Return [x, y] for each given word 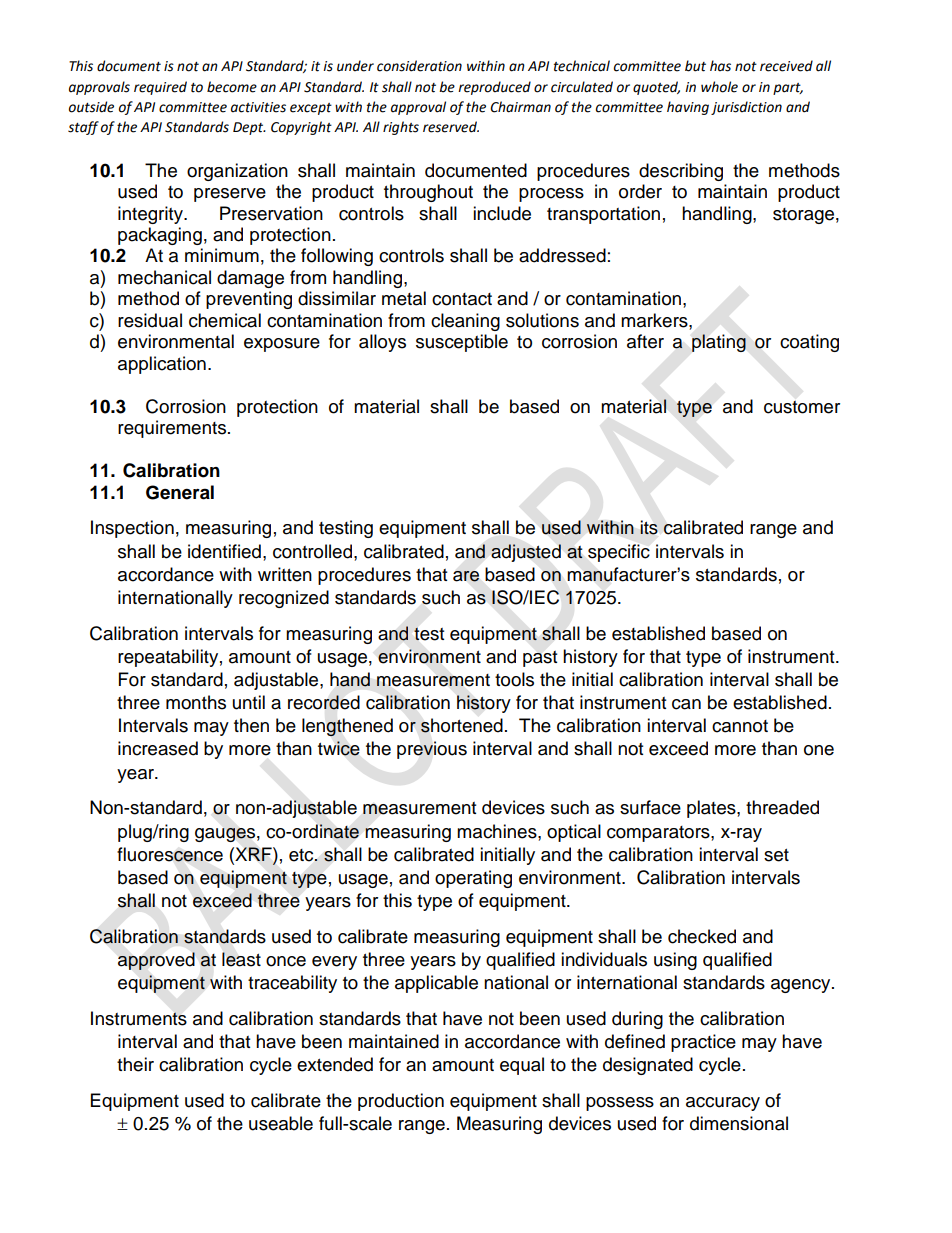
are [466, 576]
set [776, 855]
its [649, 527]
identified [224, 551]
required [160, 88]
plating [719, 343]
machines [498, 831]
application [162, 365]
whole [719, 87]
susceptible [462, 343]
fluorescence [170, 854]
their [135, 1064]
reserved [451, 127]
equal [522, 1066]
